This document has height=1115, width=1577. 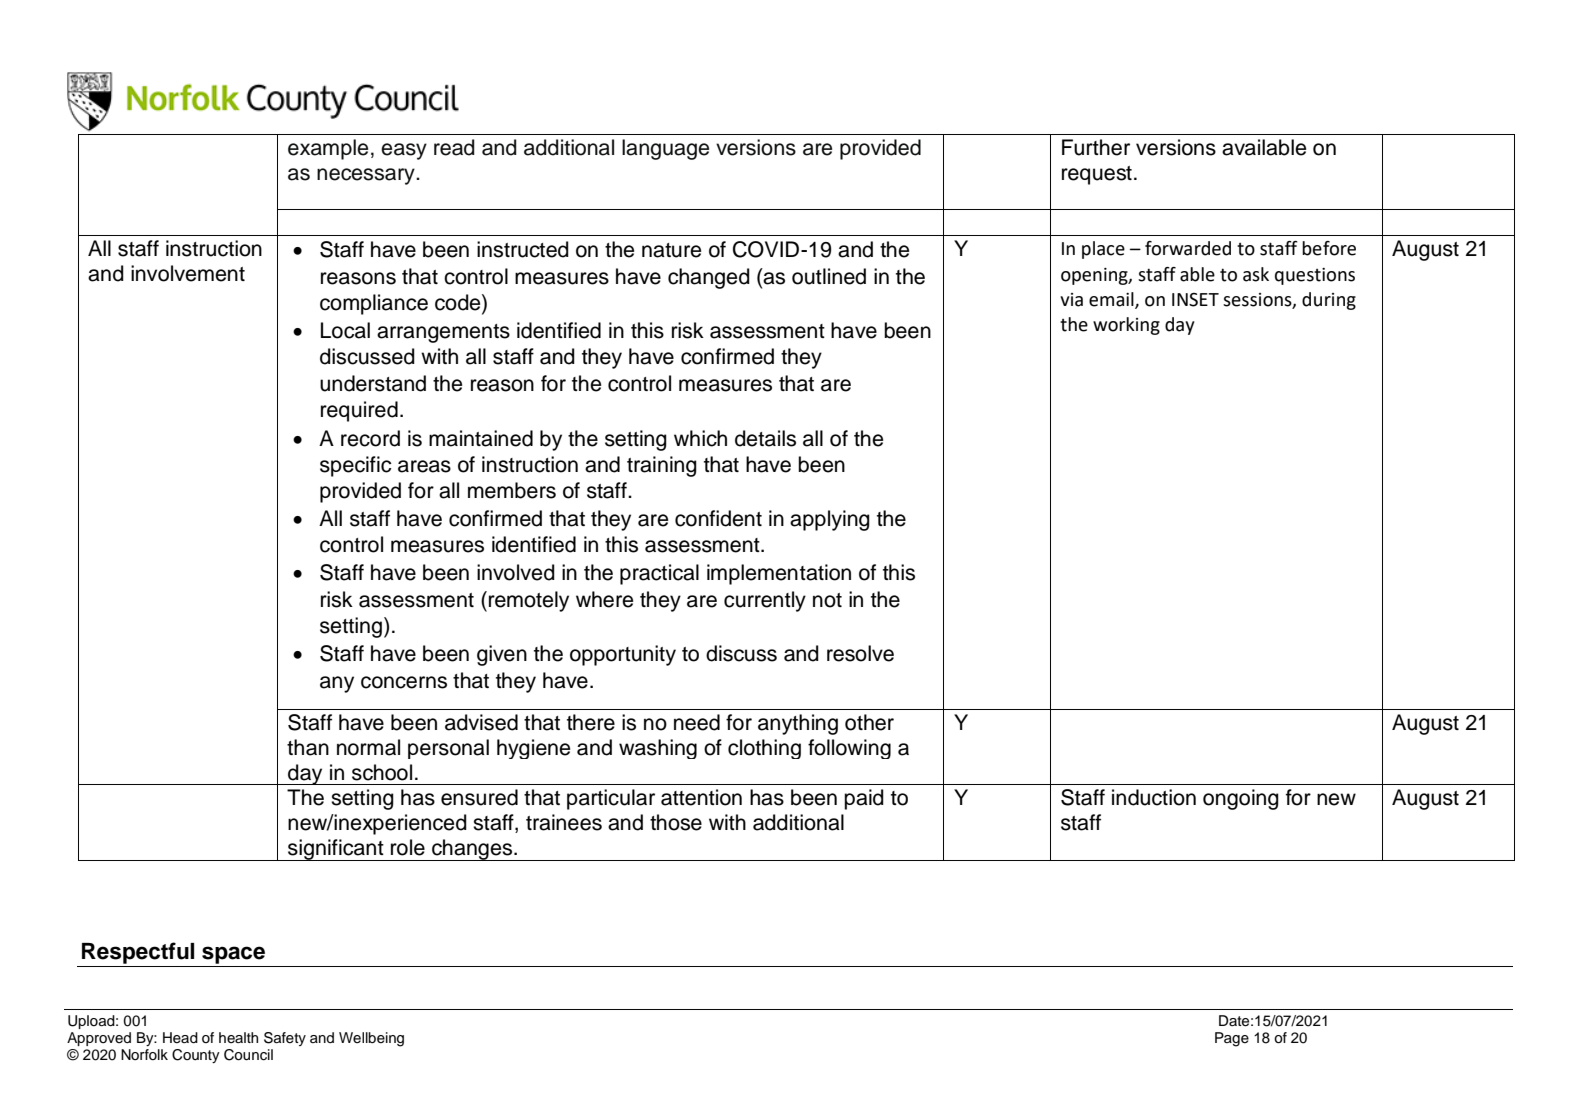 What do you see at coordinates (308, 747) in the document?
I see `than` at bounding box center [308, 747].
